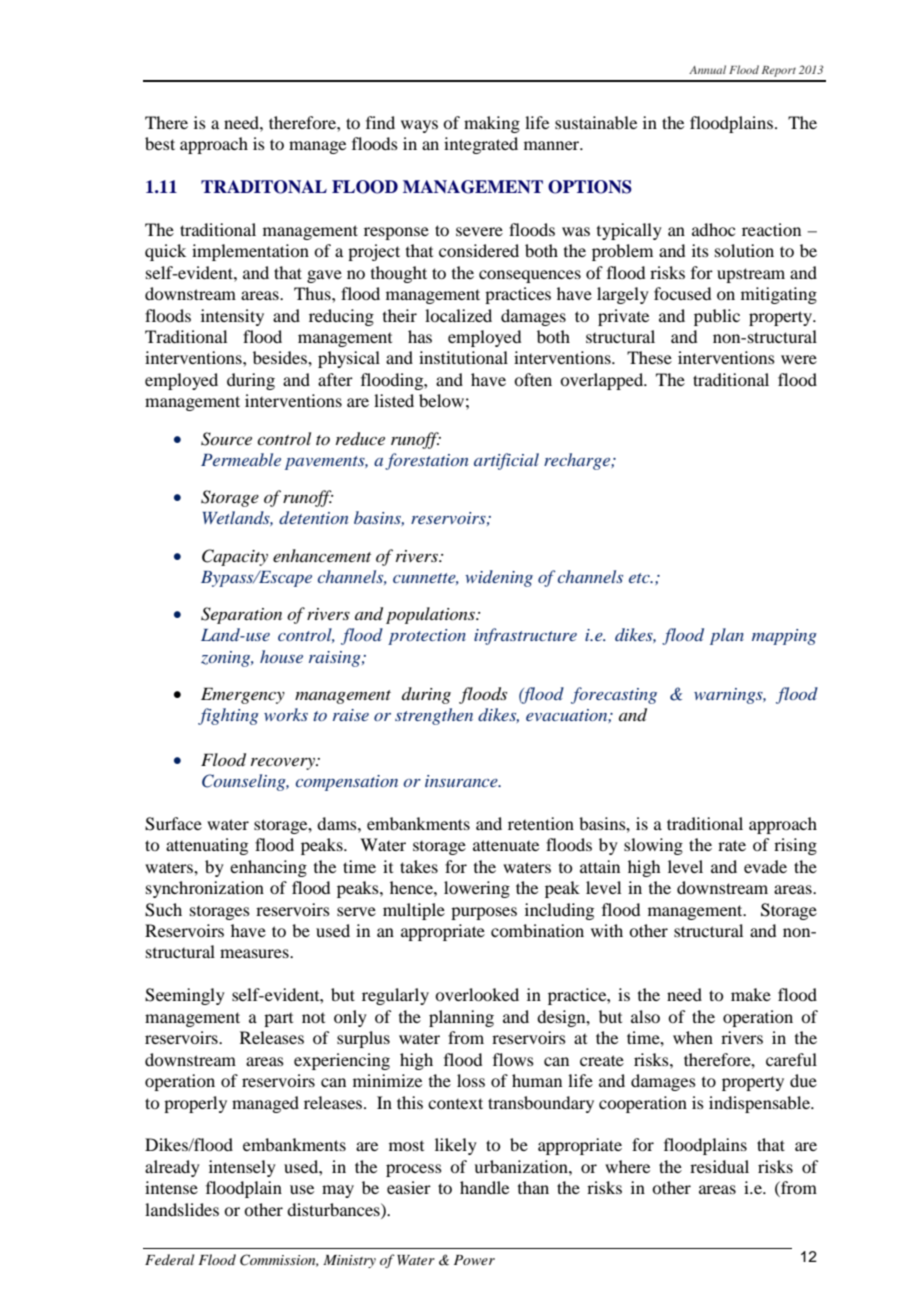 The height and width of the page is (1308, 924). Describe the element at coordinates (462, 781) in the page. I see `insurance` at that location.
